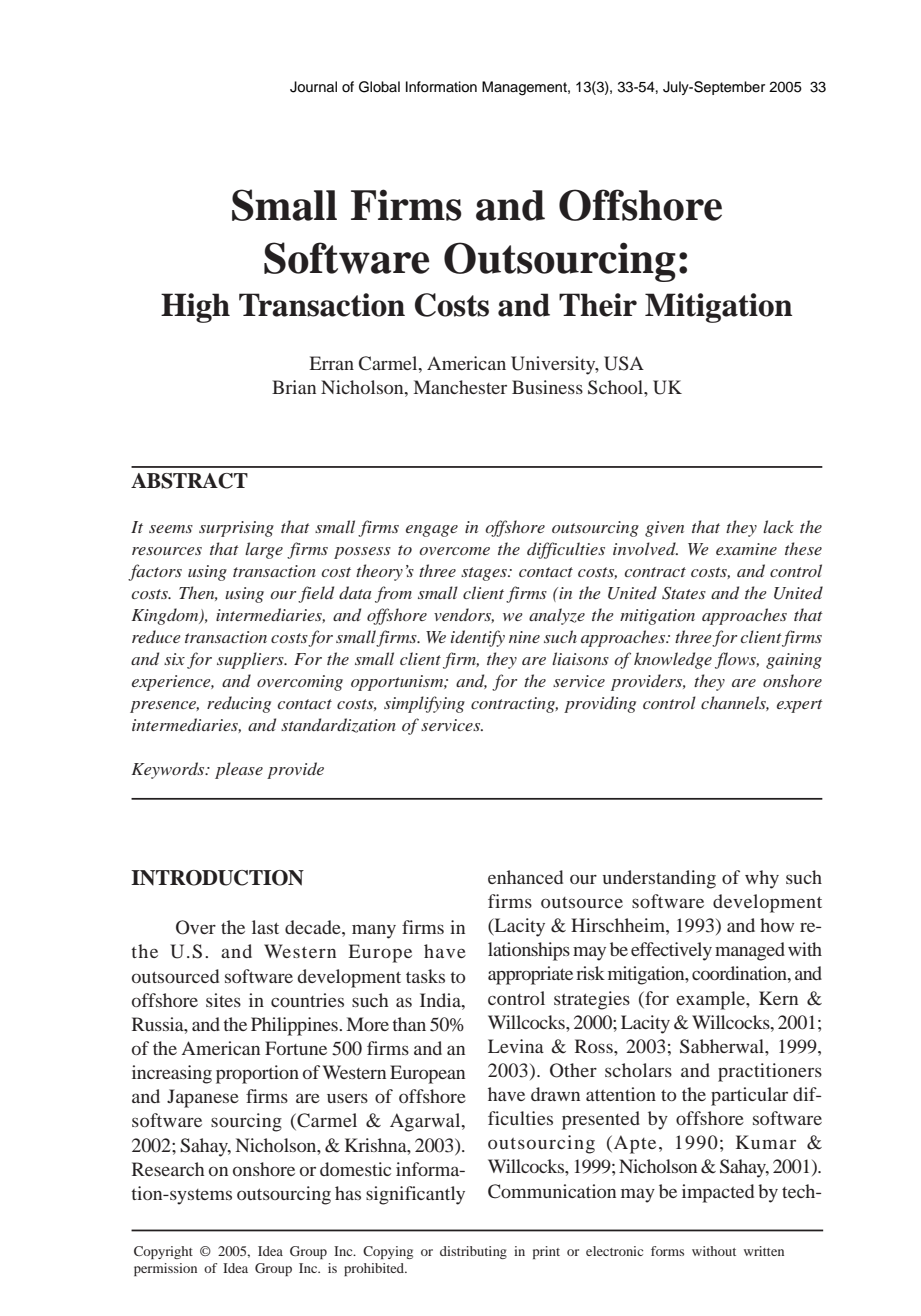 This screenshot has height=1316, width=921. Describe the element at coordinates (432, 531) in the screenshot. I see `engage` at that location.
